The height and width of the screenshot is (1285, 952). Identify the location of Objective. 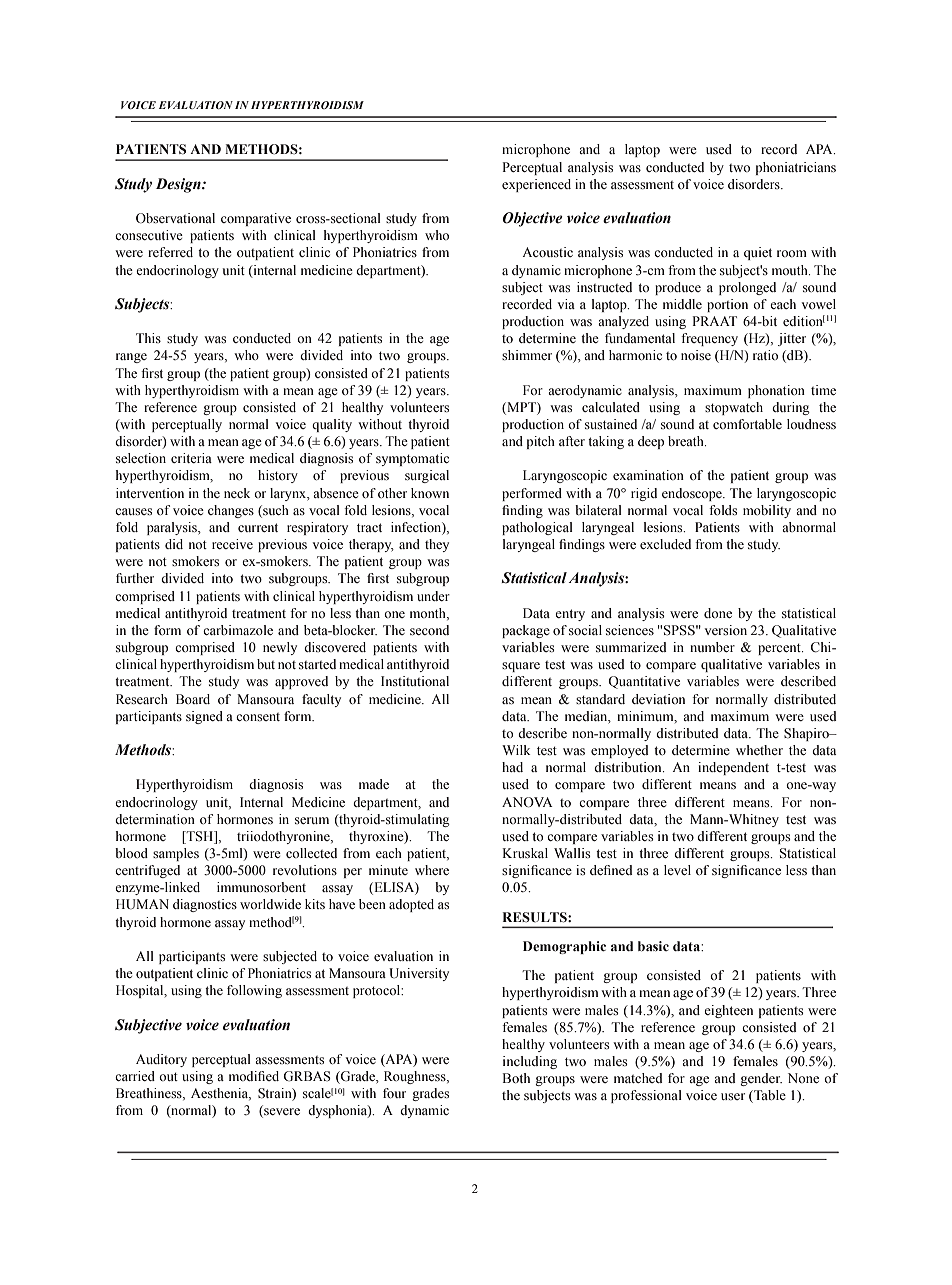
(532, 219).
